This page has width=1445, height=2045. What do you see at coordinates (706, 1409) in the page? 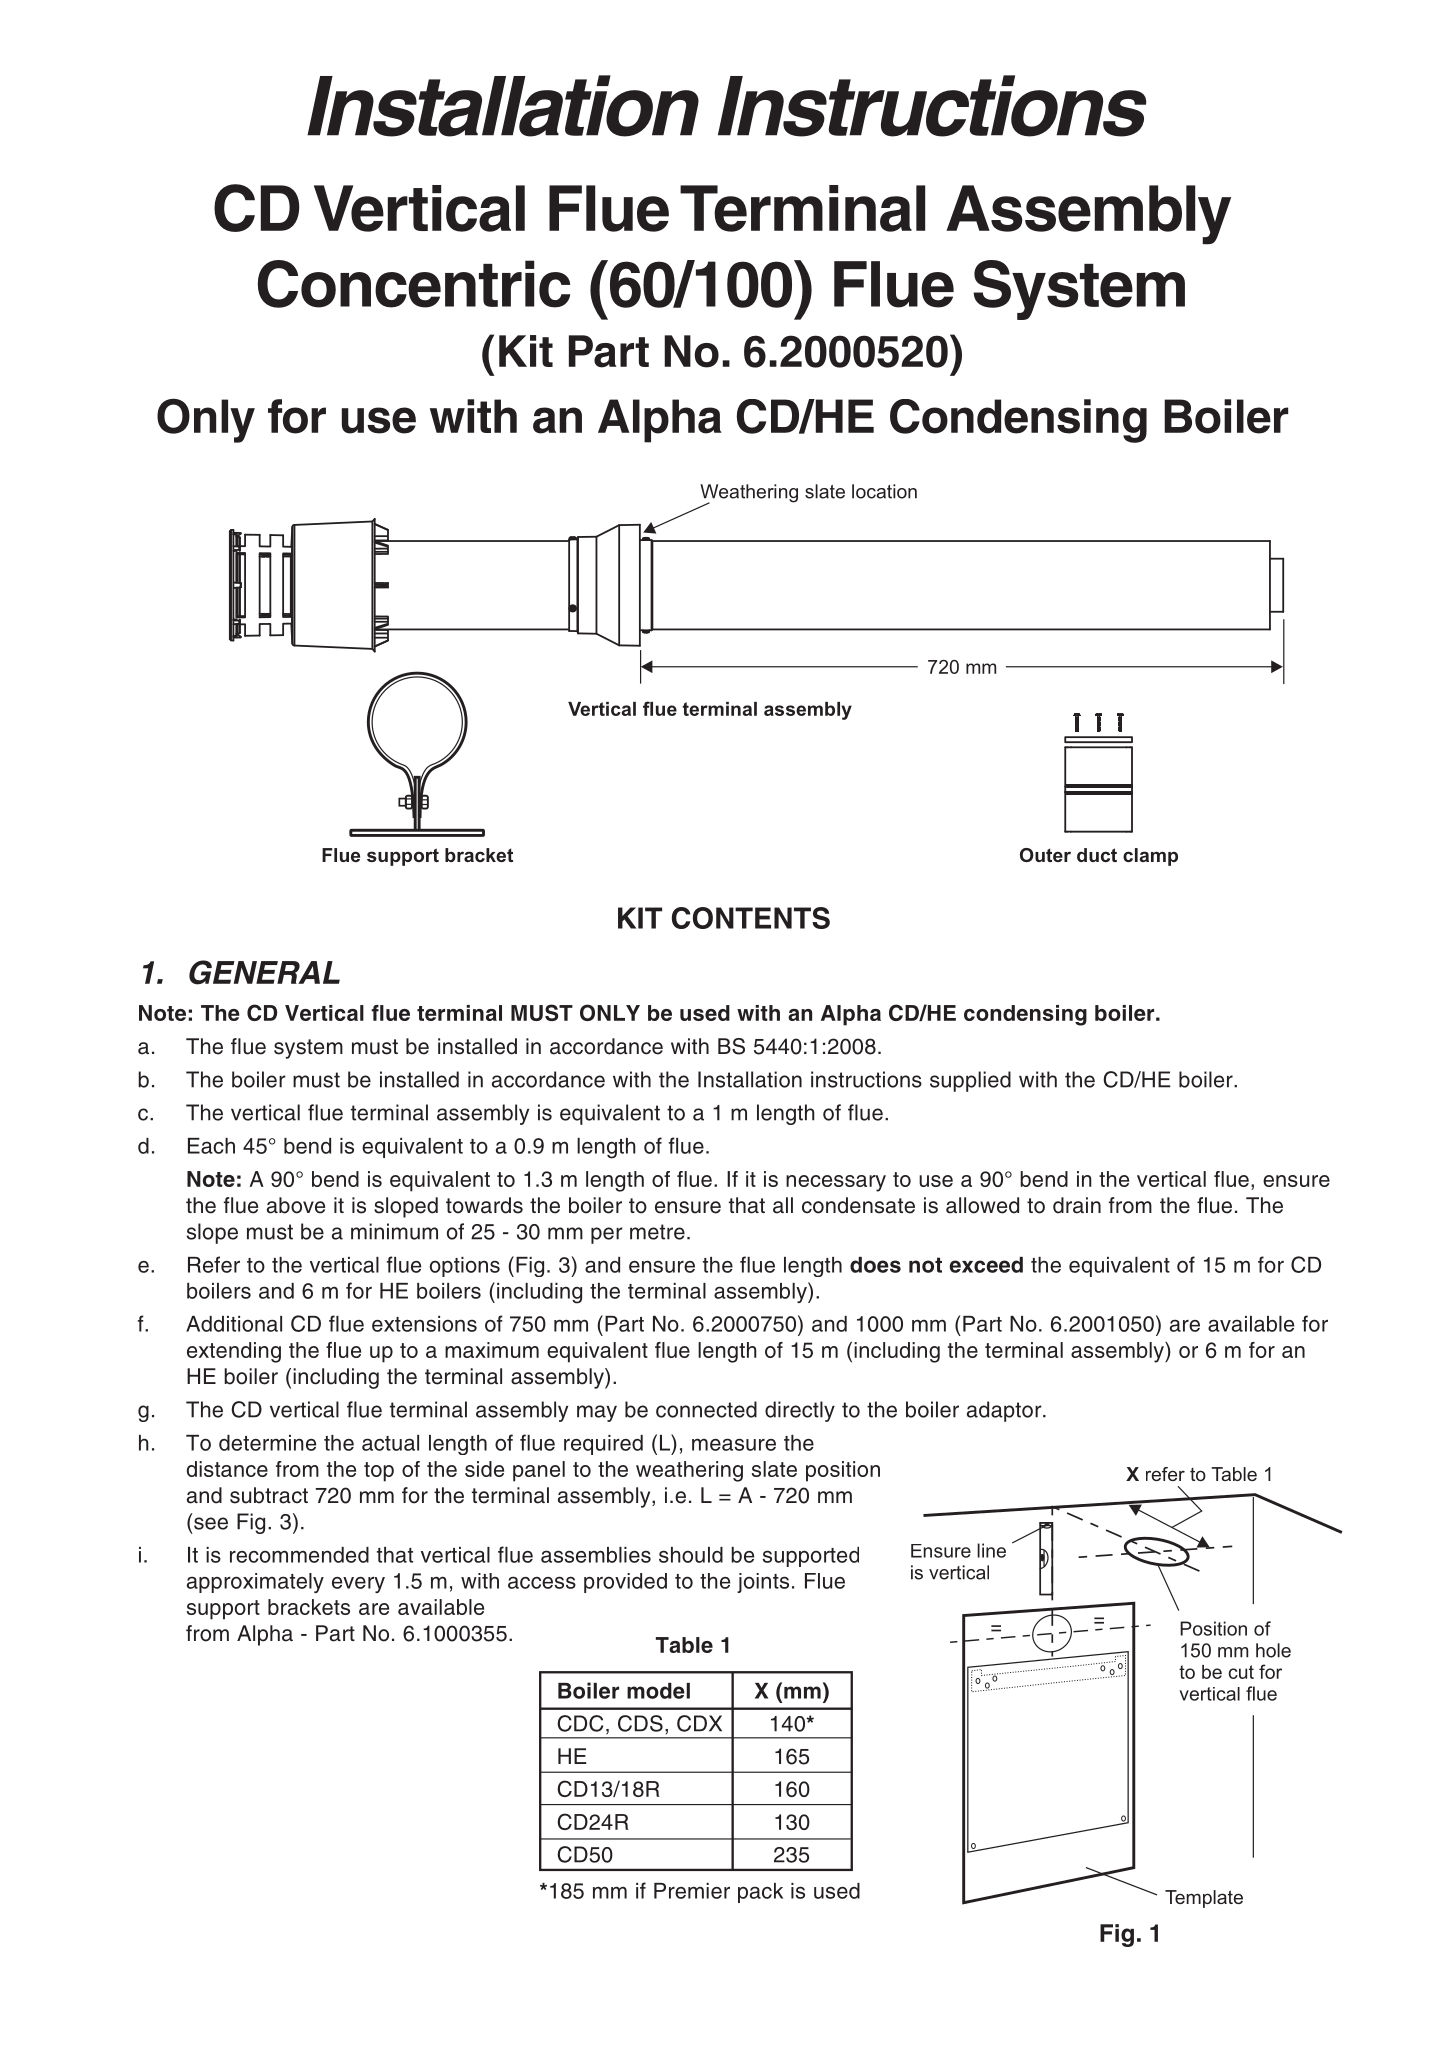
I see `connected` at bounding box center [706, 1409].
